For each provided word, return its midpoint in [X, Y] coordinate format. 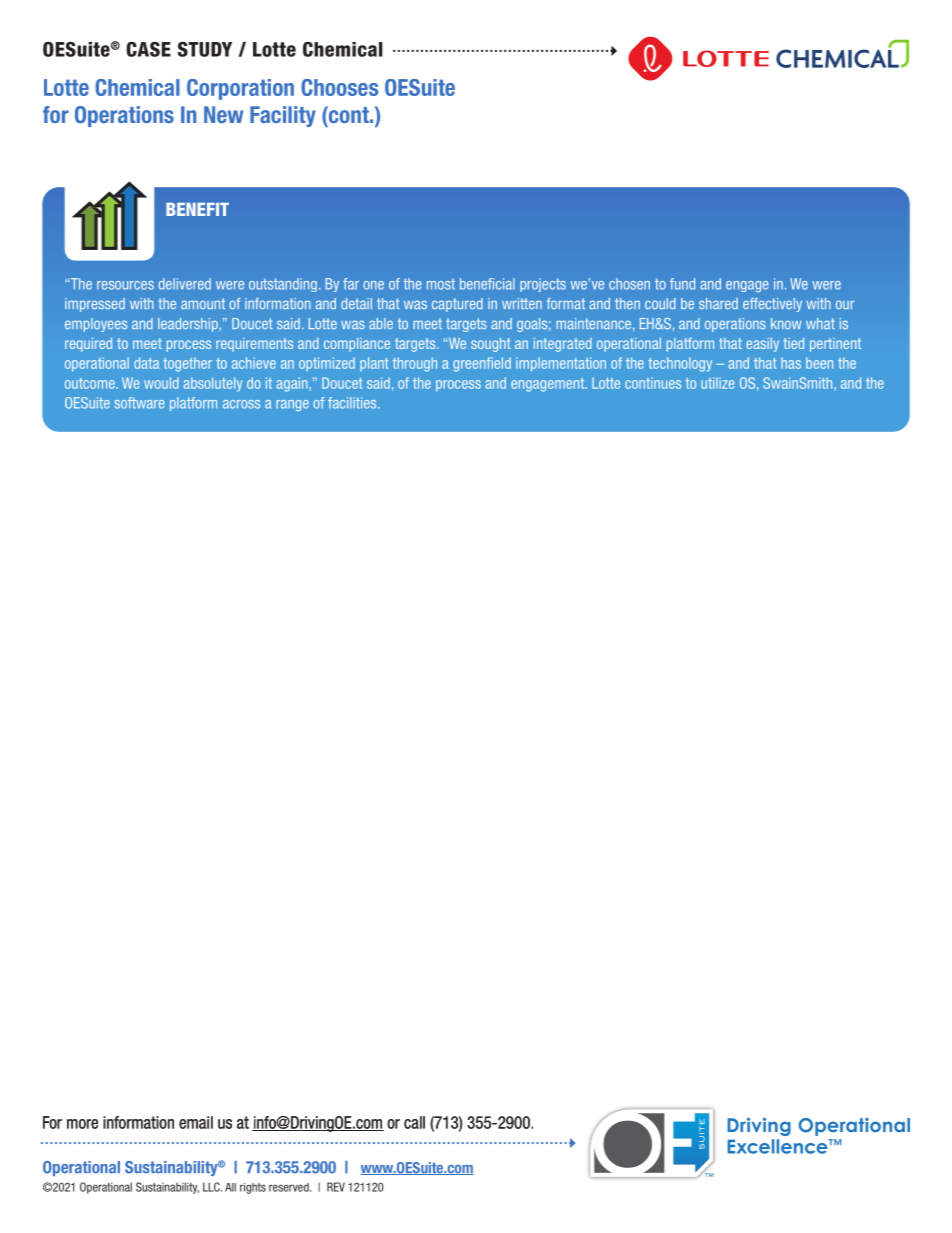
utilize [717, 383]
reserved [290, 1187]
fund [682, 284]
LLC [212, 1187]
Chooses [339, 87]
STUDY [205, 49]
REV [336, 1187]
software [139, 403]
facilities [353, 403]
